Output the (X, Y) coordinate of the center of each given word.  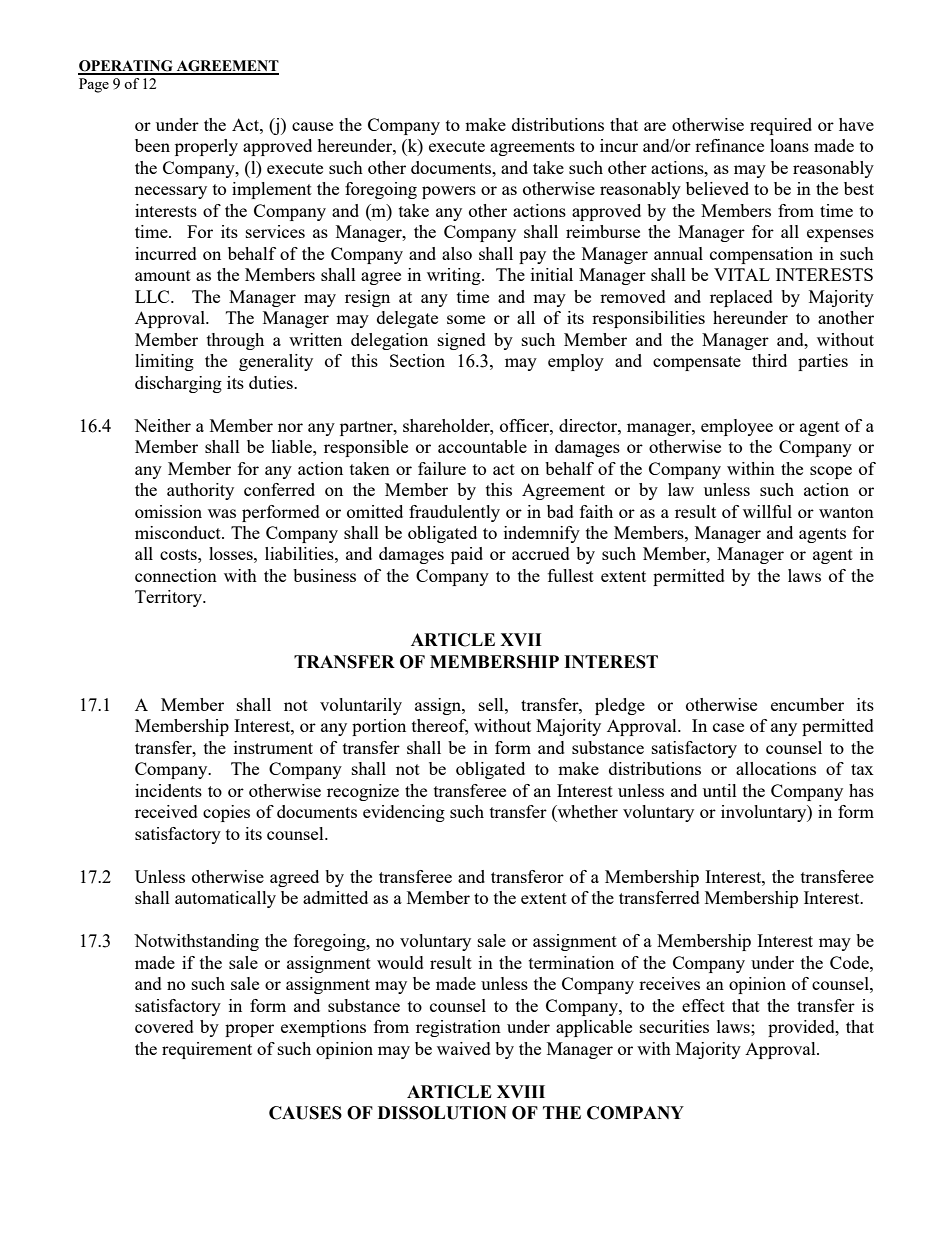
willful (767, 511)
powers (449, 192)
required (781, 126)
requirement (207, 1050)
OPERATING (126, 67)
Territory (170, 598)
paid (467, 555)
